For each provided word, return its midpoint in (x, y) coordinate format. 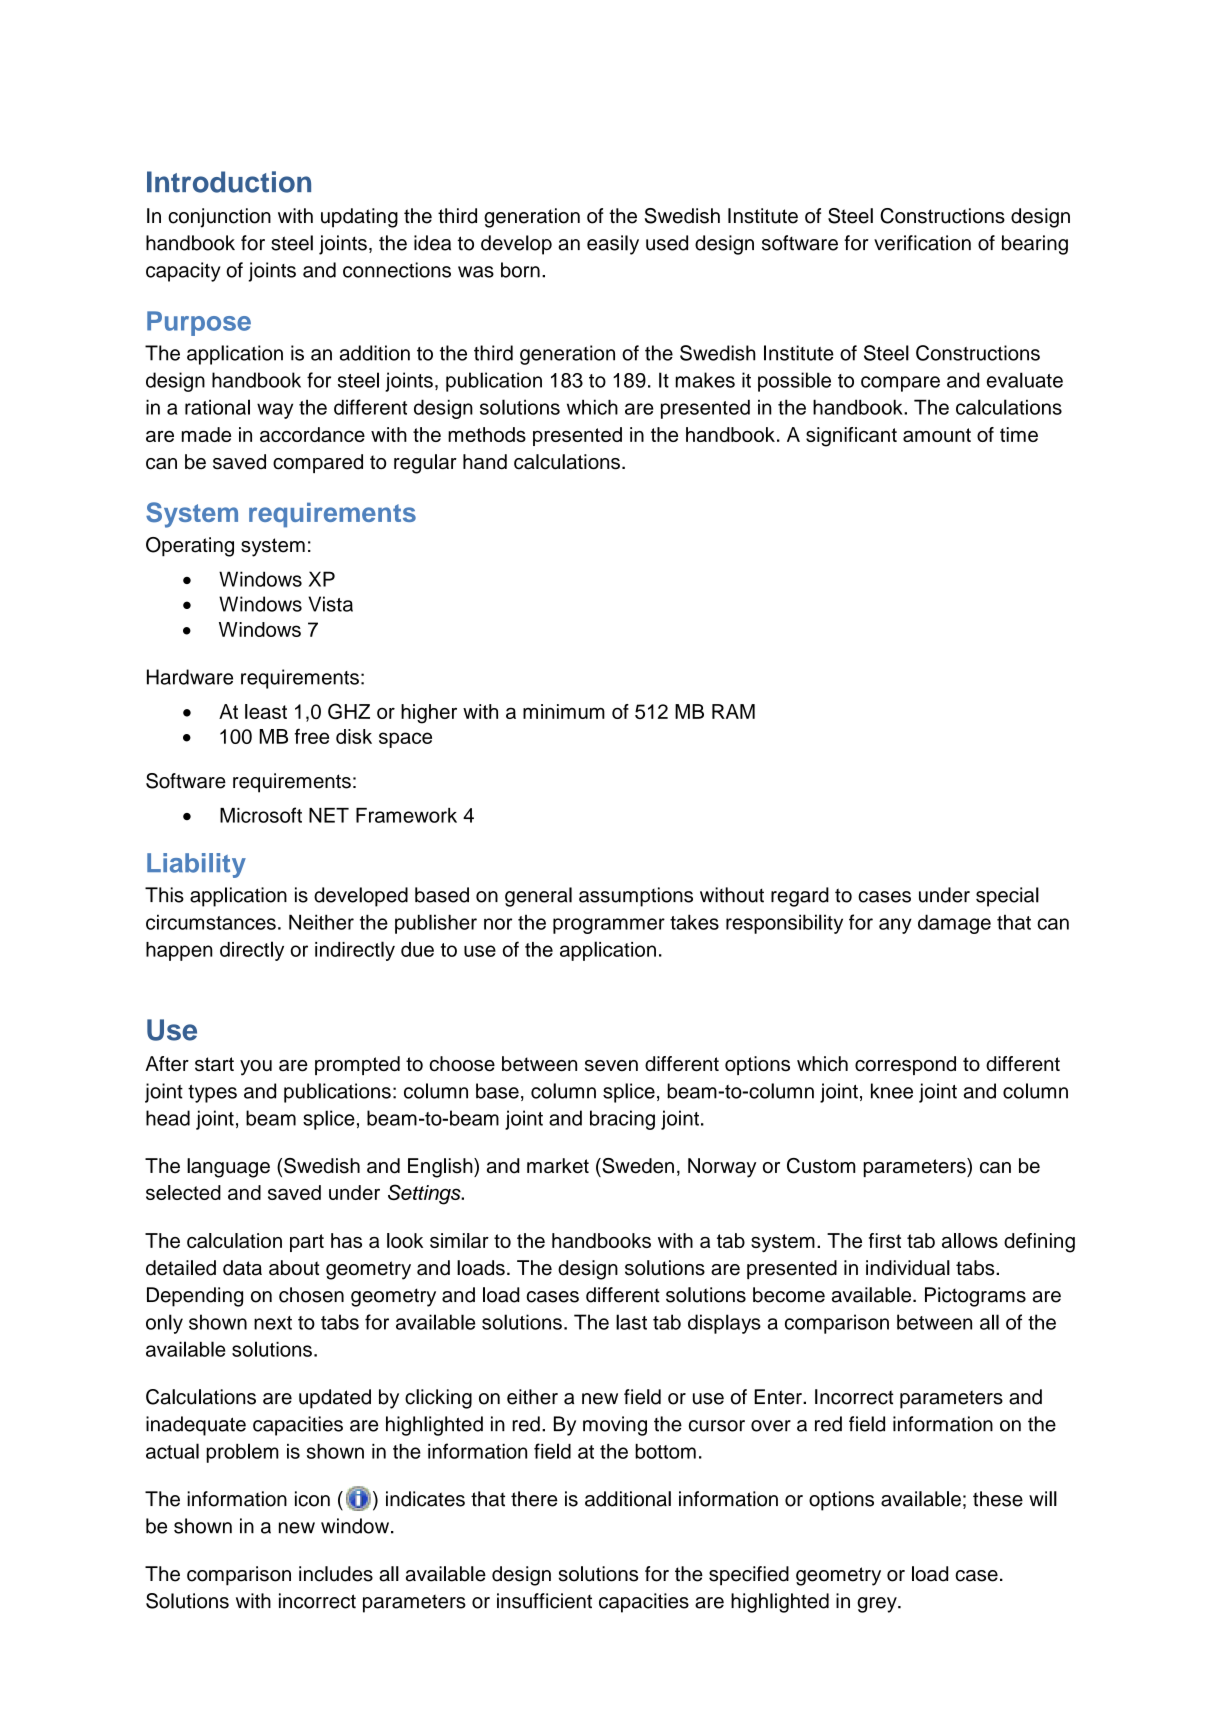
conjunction (219, 218)
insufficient (544, 1601)
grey (878, 1605)
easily (613, 245)
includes (336, 1574)
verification (922, 243)
